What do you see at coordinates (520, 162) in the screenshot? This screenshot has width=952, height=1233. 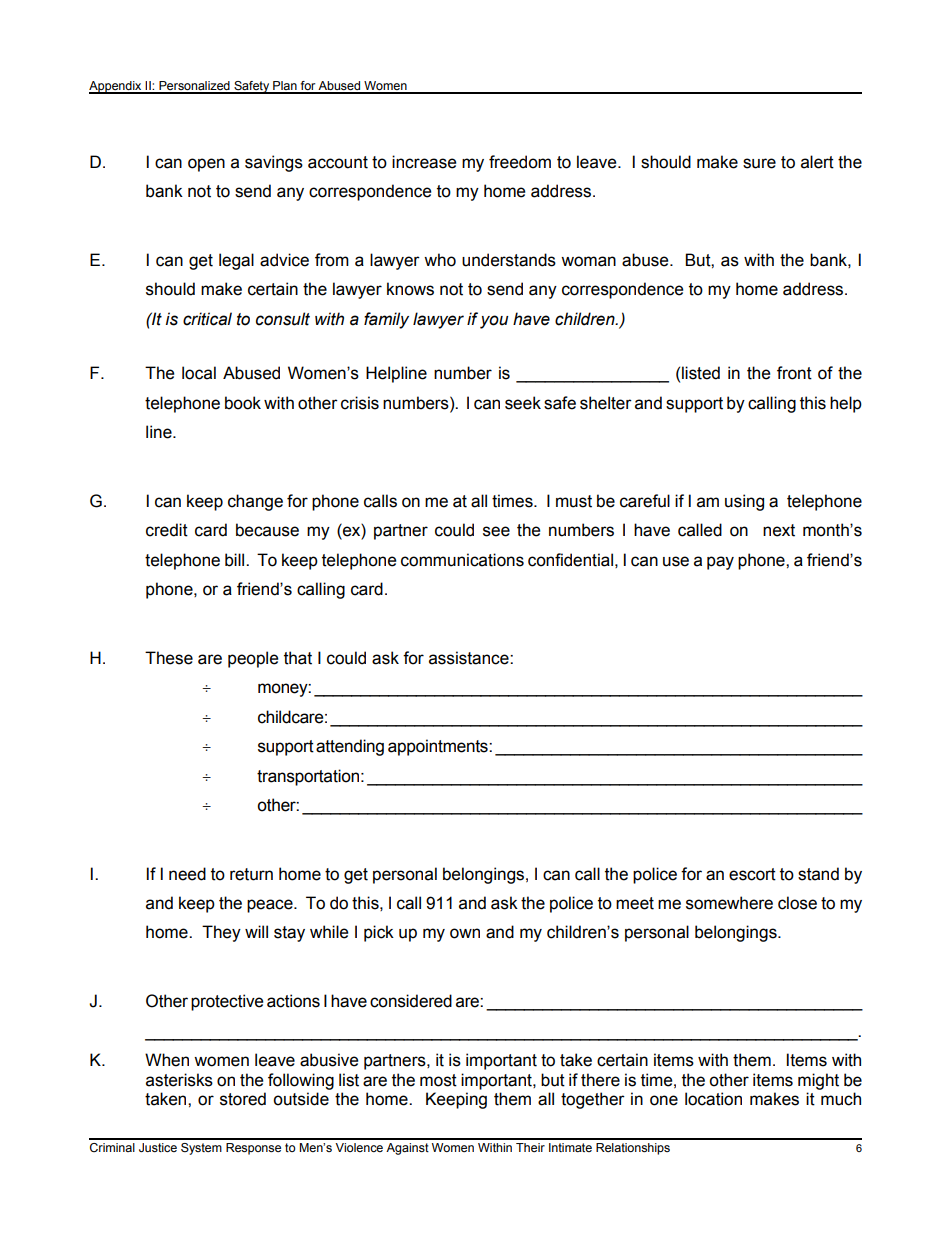 I see `freedom` at bounding box center [520, 162].
